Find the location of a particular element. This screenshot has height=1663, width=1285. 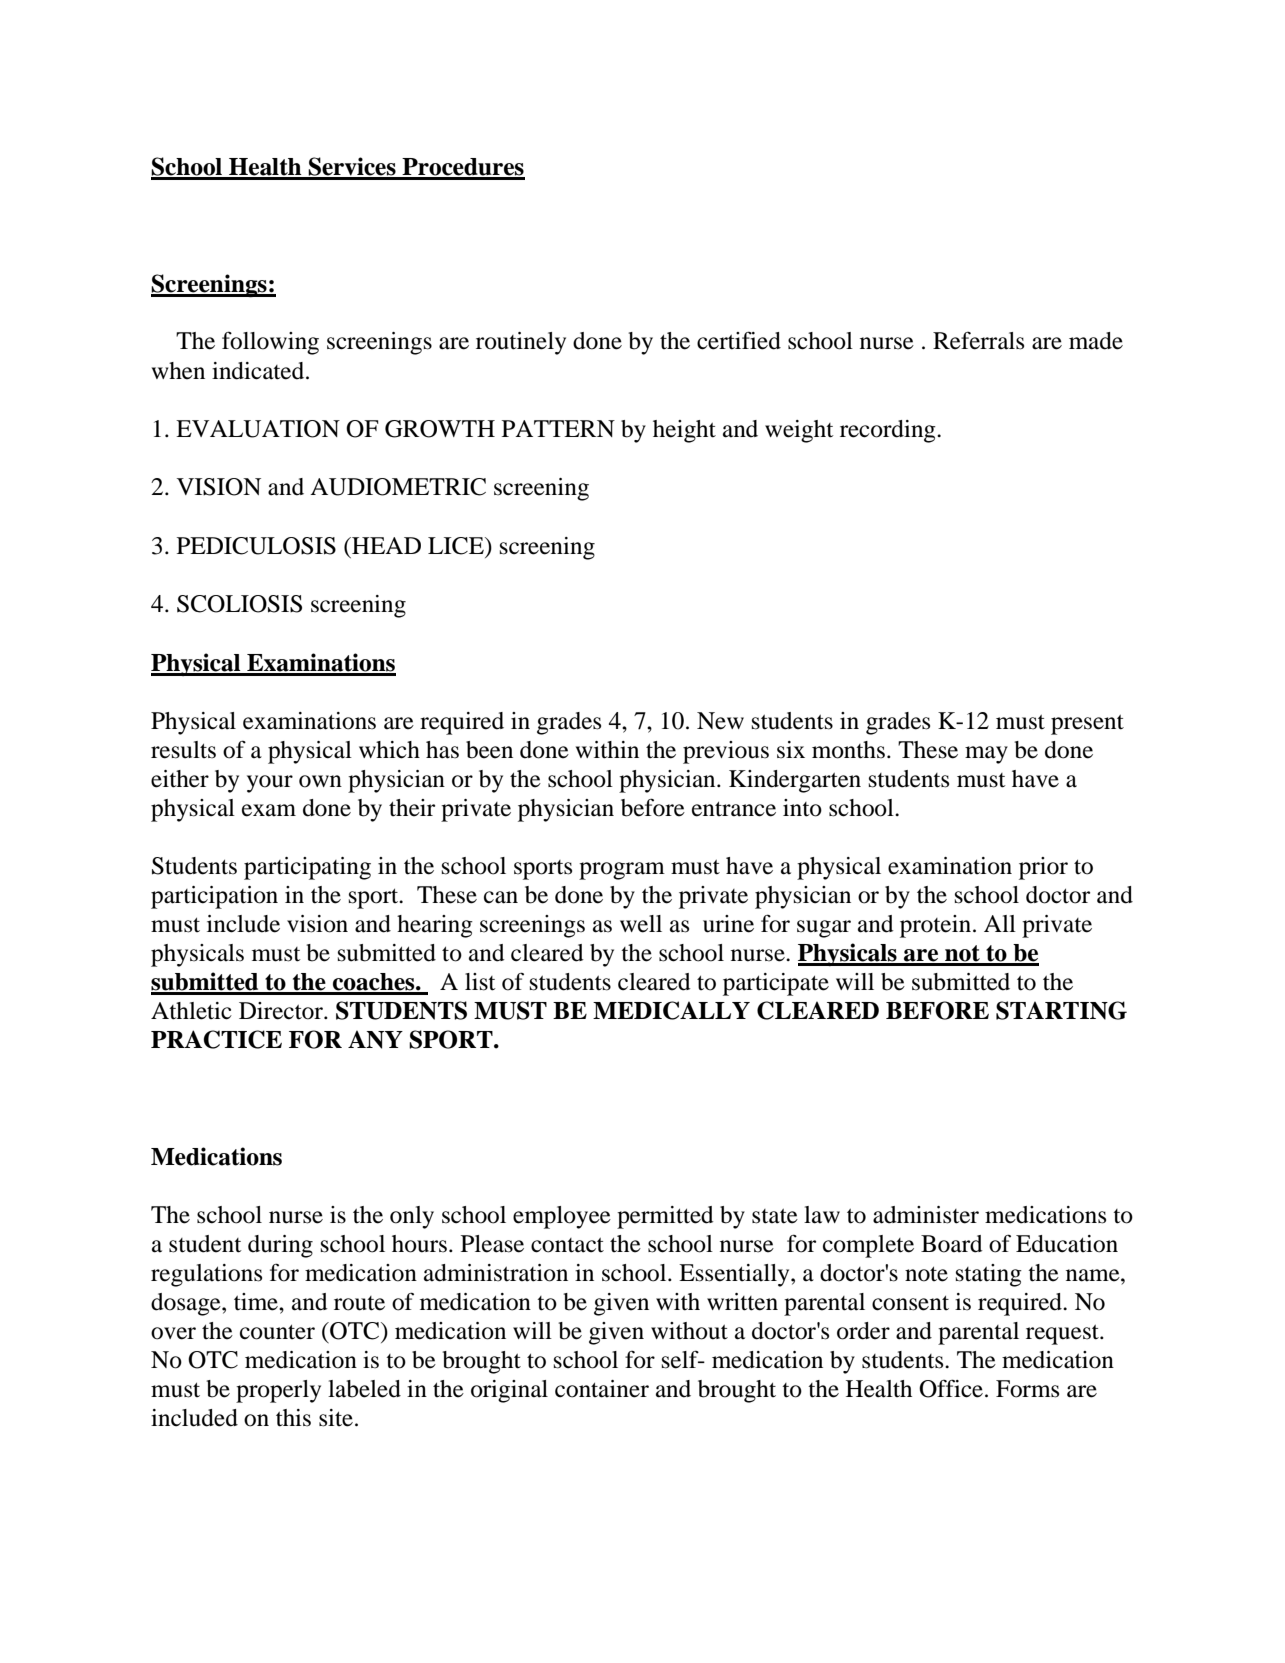

Referrals is located at coordinates (978, 341).
